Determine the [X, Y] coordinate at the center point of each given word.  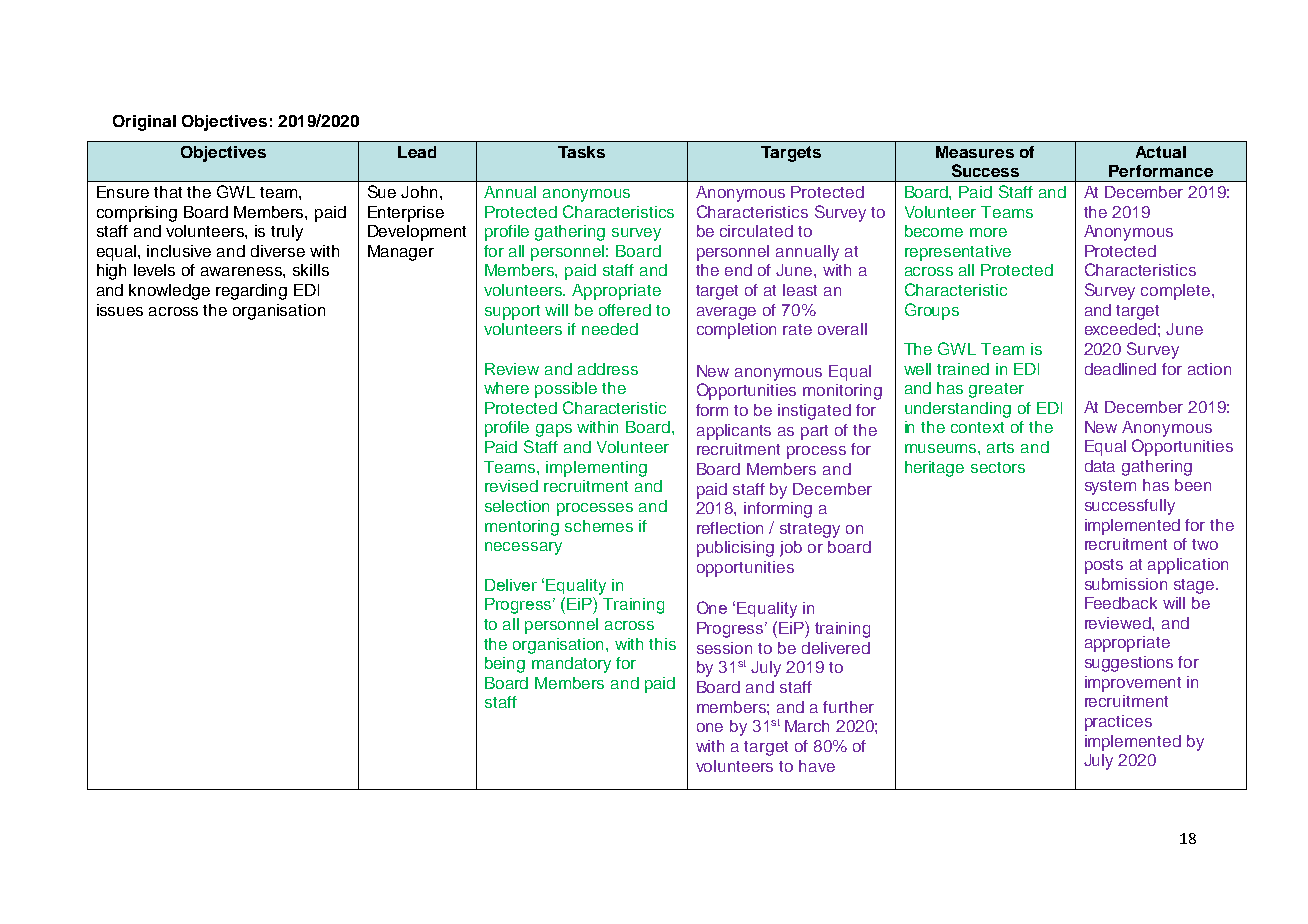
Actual [1161, 152]
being [505, 665]
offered [625, 310]
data [1100, 466]
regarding [251, 292]
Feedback [1121, 603]
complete [1177, 292]
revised [511, 486]
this [662, 644]
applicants [734, 432]
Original [144, 123]
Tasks [581, 152]
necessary [523, 548]
